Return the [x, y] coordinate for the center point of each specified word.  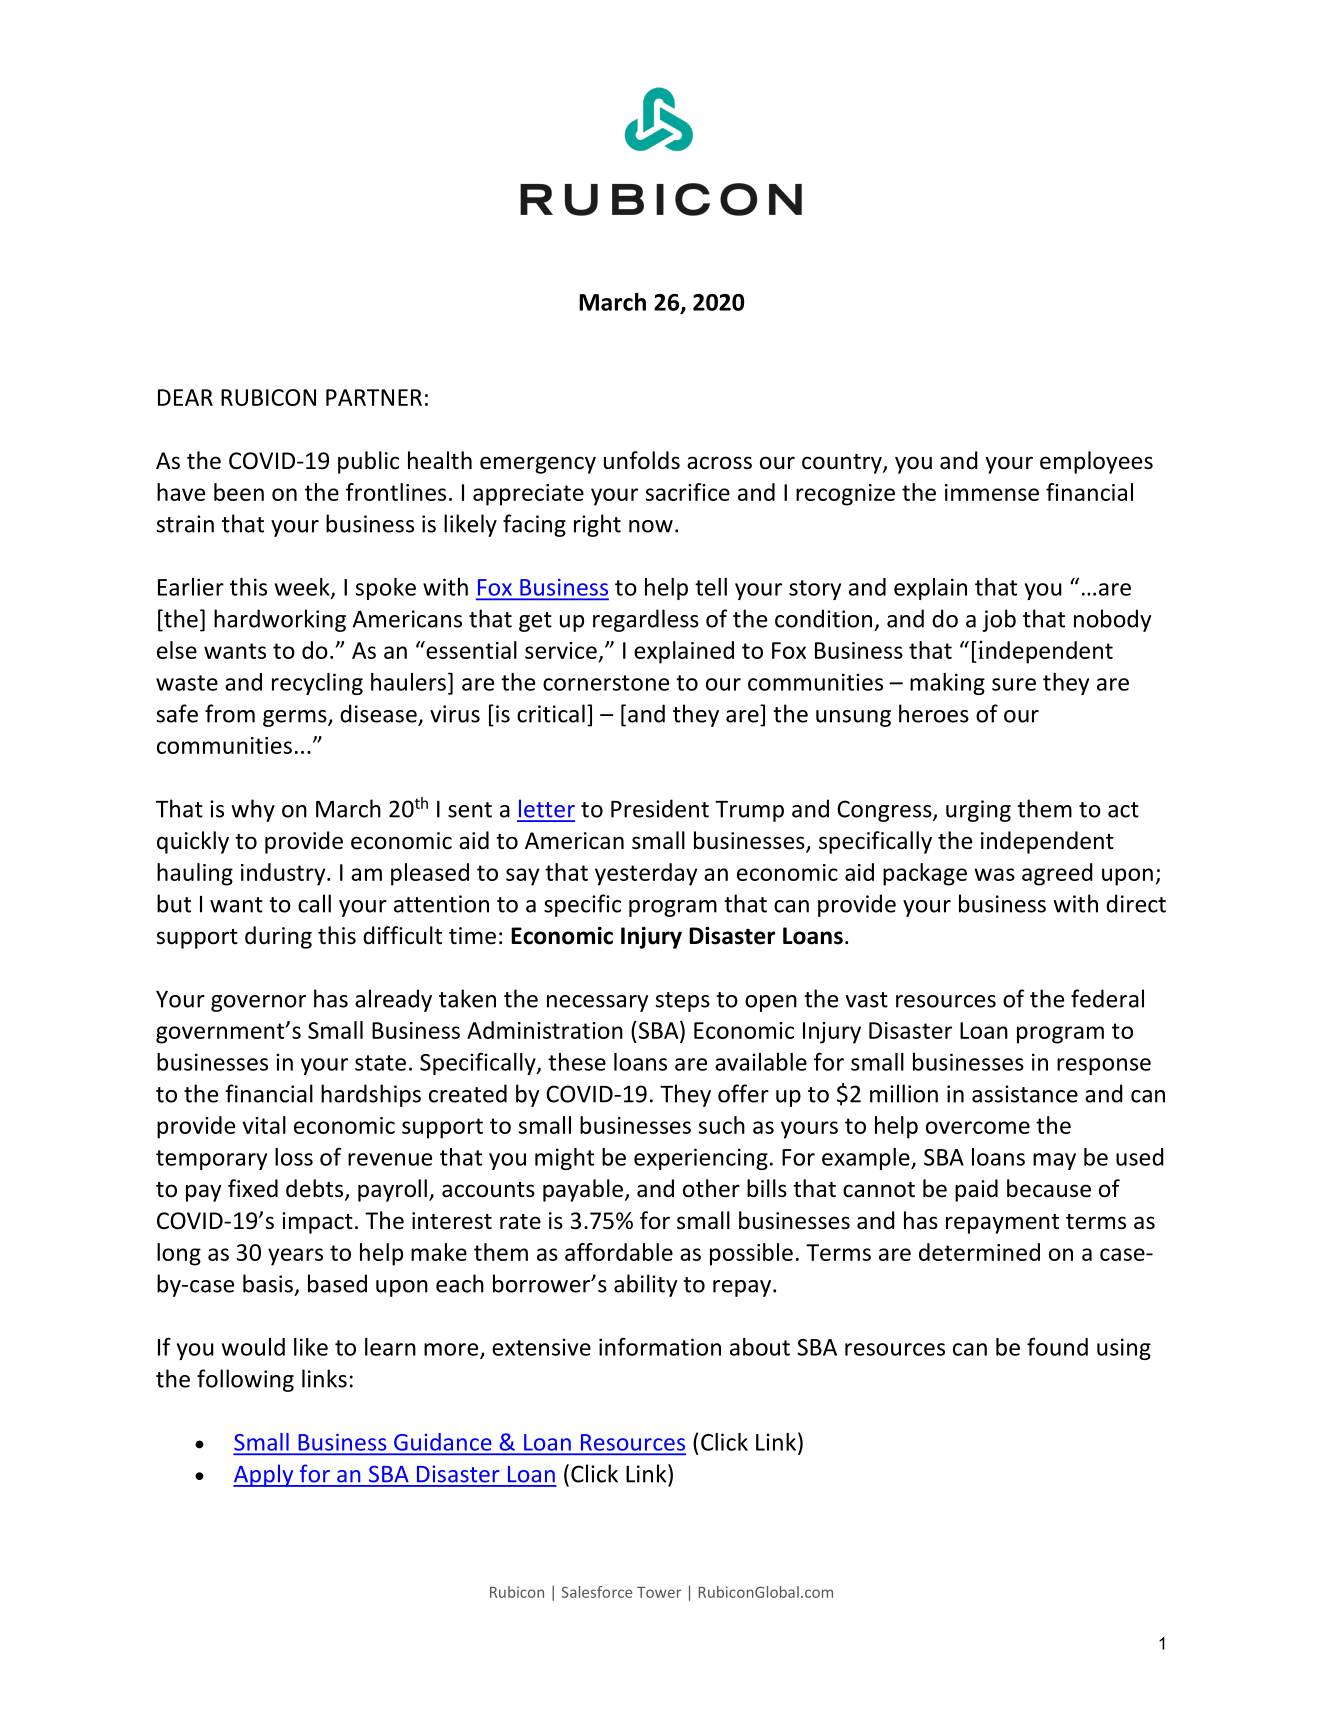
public [368, 462]
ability [645, 1285]
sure [1014, 684]
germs [296, 718]
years [295, 1257]
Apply [264, 1475]
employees [1096, 462]
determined [979, 1252]
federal [1107, 998]
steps [682, 1002]
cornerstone [606, 683]
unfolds [642, 460]
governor [258, 1003]
